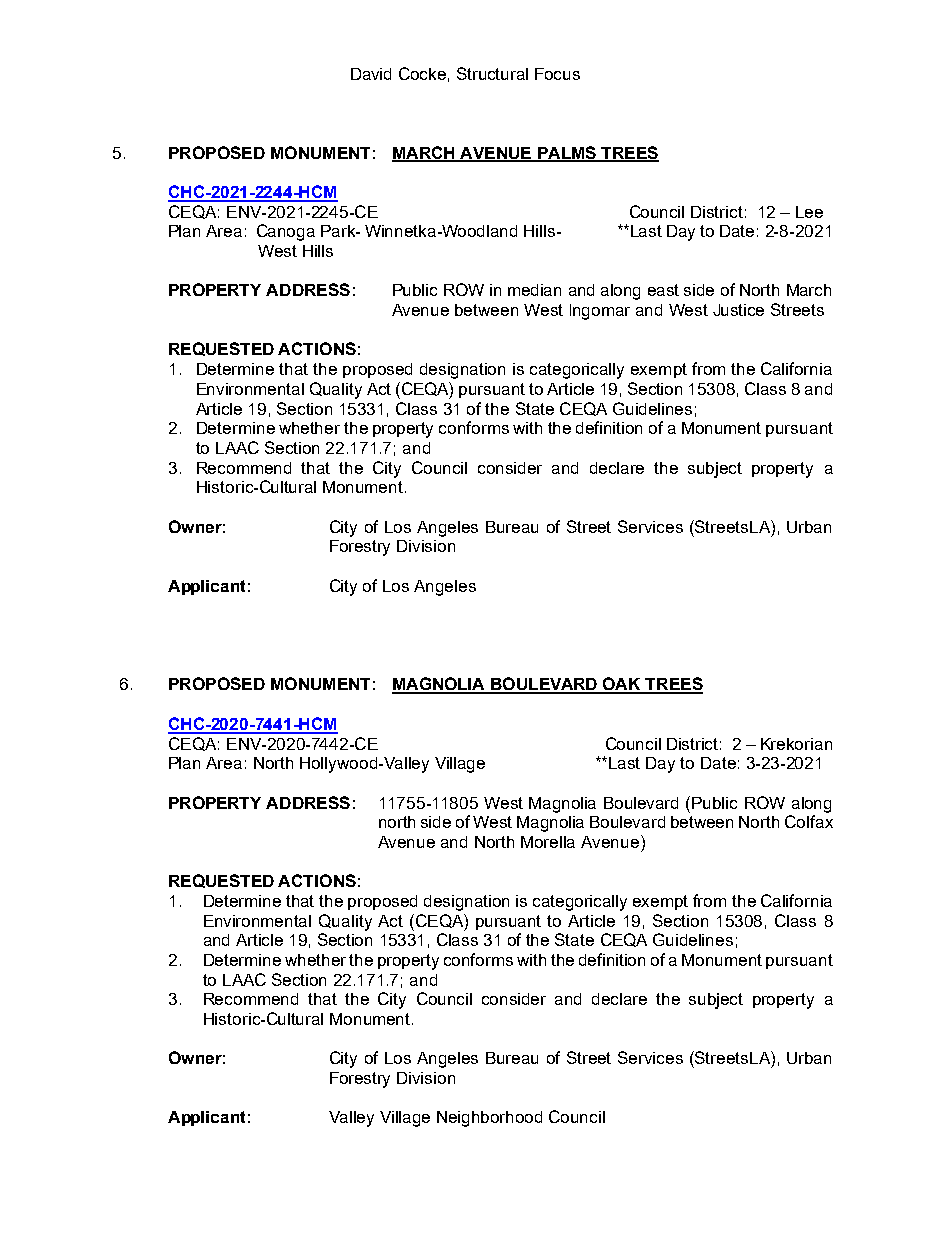 This screenshot has height=1233, width=952. What do you see at coordinates (622, 685) in the screenshot?
I see `OAK` at bounding box center [622, 685].
